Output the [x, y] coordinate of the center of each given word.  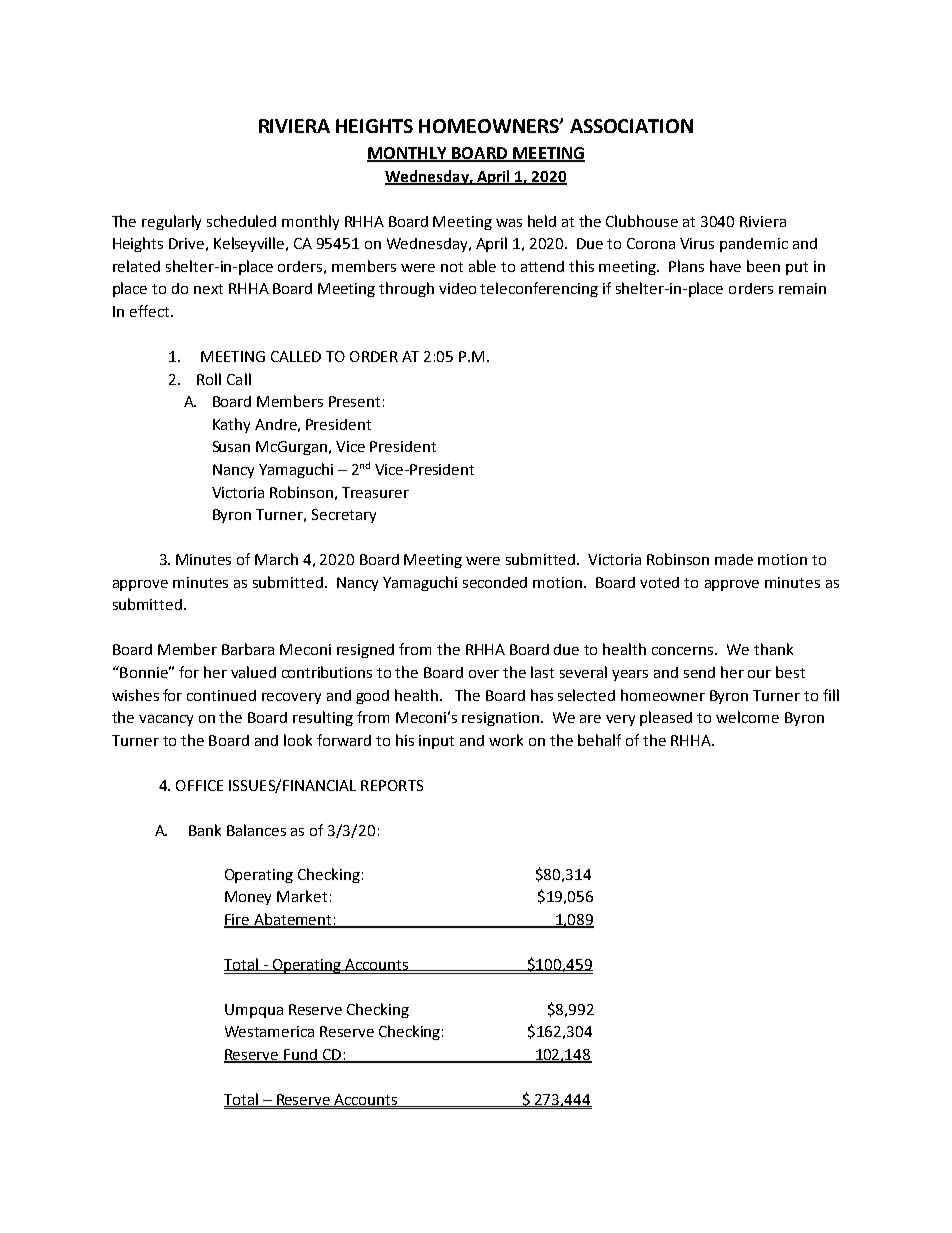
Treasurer [375, 492]
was [509, 223]
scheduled [241, 221]
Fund [300, 1056]
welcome [747, 717]
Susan [231, 446]
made [734, 559]
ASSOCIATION [631, 126]
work [506, 740]
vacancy [166, 720]
